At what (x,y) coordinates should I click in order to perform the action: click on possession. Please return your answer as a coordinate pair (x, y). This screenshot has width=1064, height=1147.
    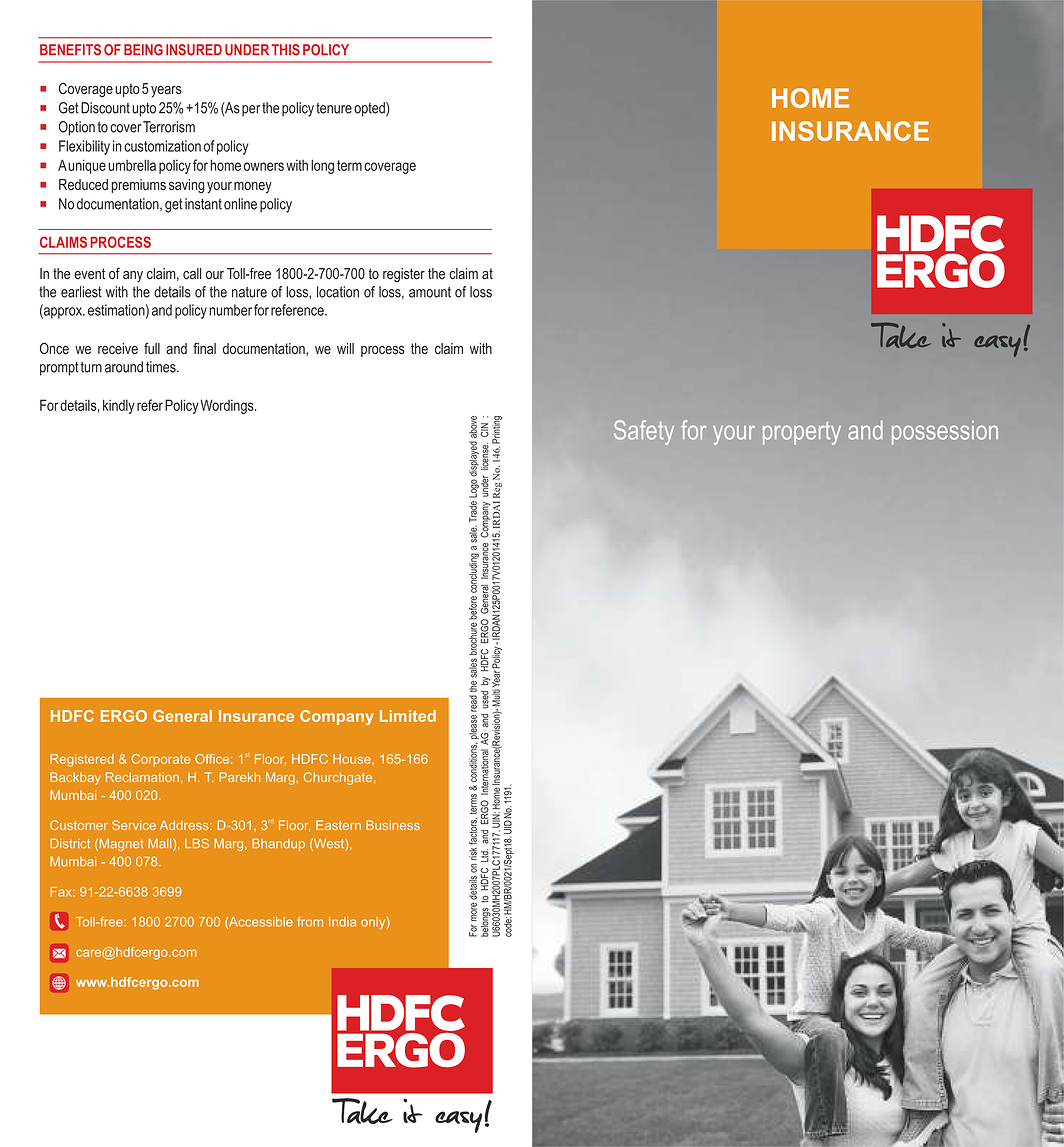
    Looking at the image, I should click on (945, 432).
